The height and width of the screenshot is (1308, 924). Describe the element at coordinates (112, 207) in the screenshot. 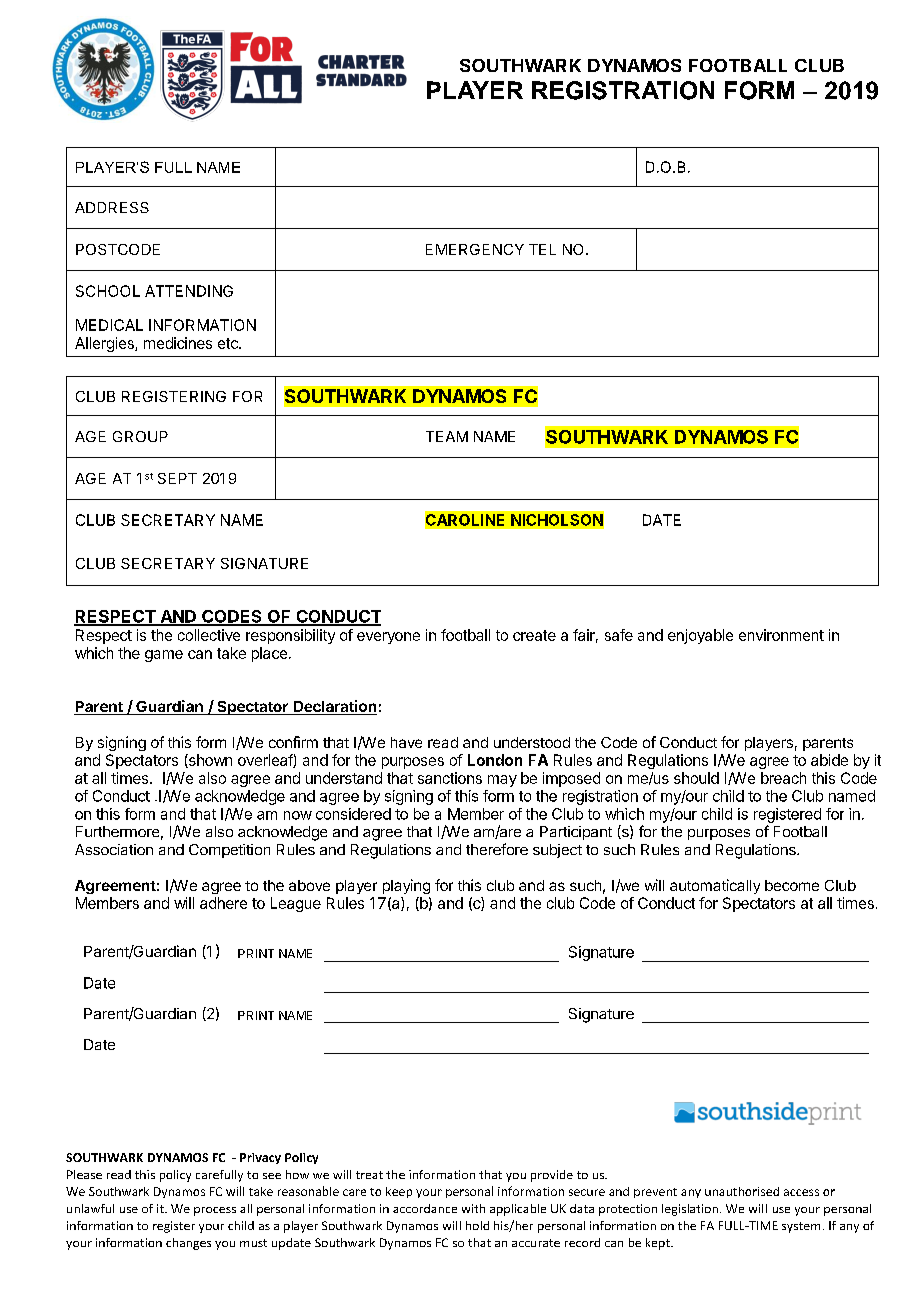

I see `ADDRESS` at that location.
